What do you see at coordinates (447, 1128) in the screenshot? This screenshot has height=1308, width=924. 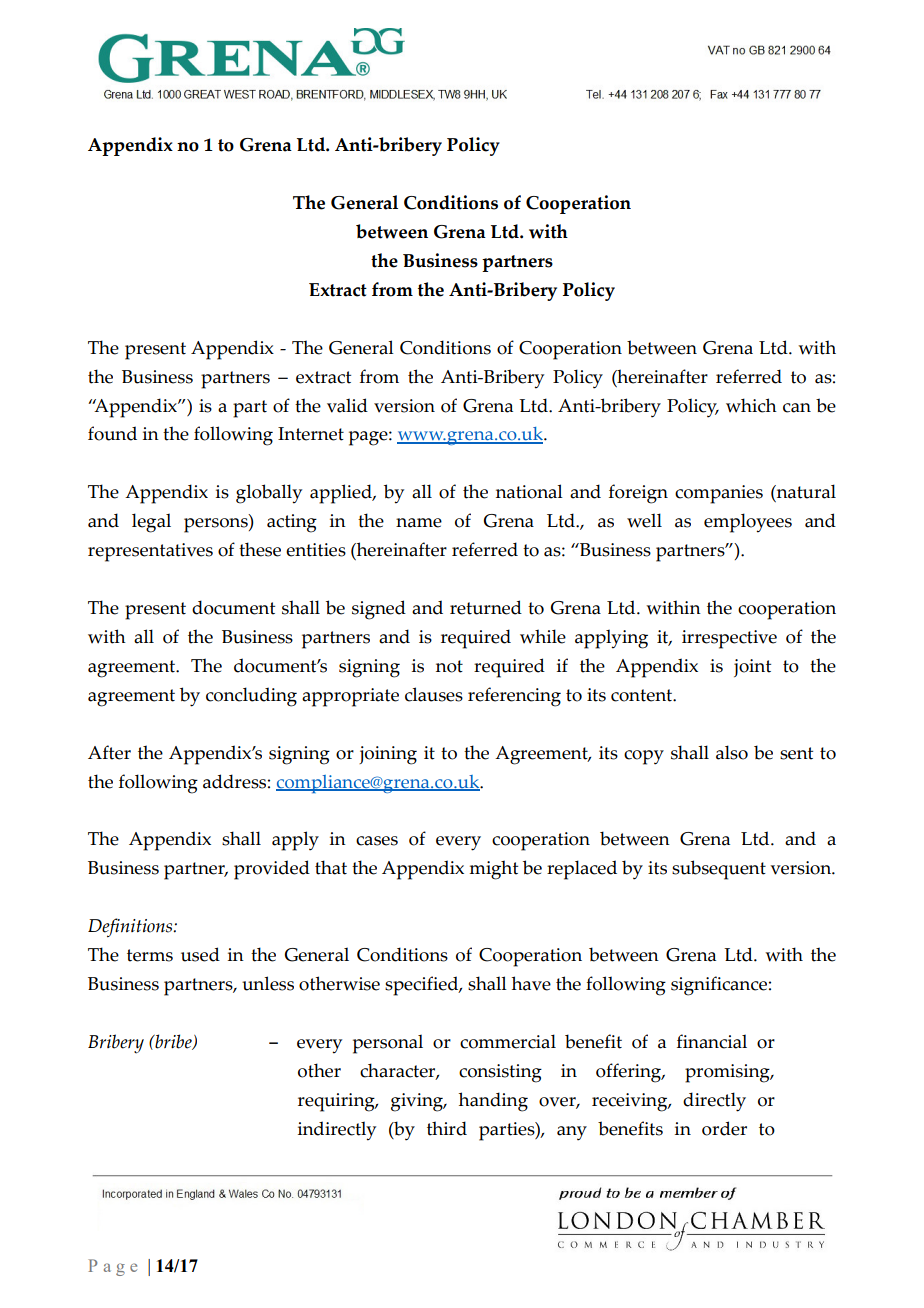 I see `third` at bounding box center [447, 1128].
